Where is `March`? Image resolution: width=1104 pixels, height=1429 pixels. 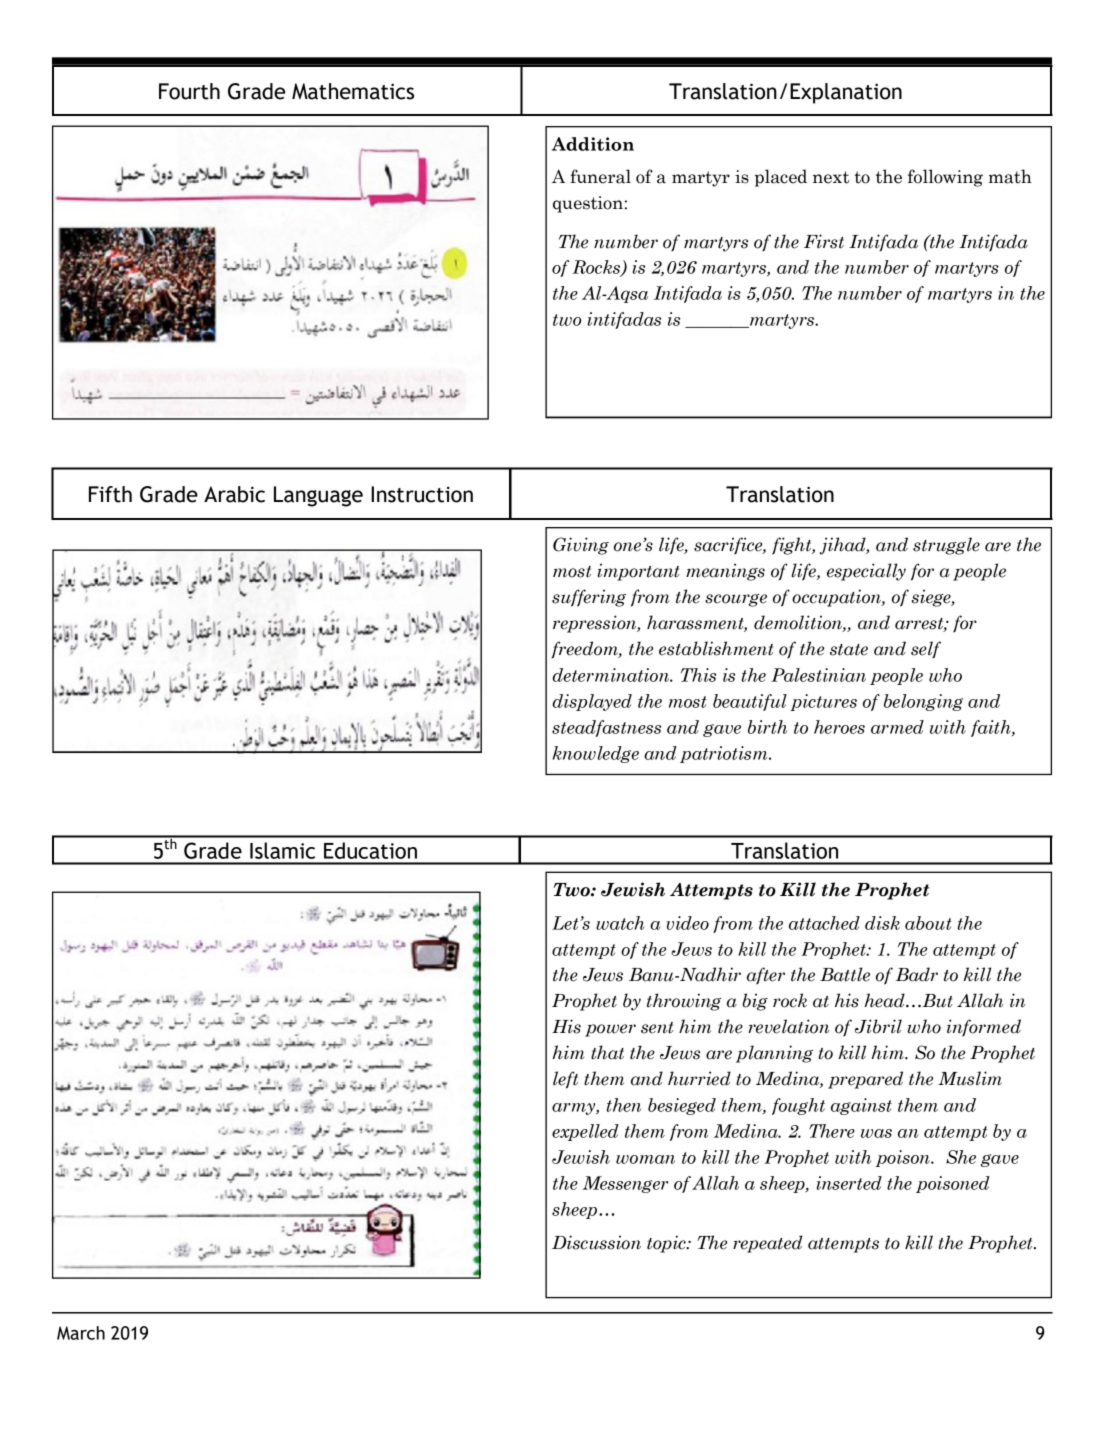
March is located at coordinates (81, 1333).
